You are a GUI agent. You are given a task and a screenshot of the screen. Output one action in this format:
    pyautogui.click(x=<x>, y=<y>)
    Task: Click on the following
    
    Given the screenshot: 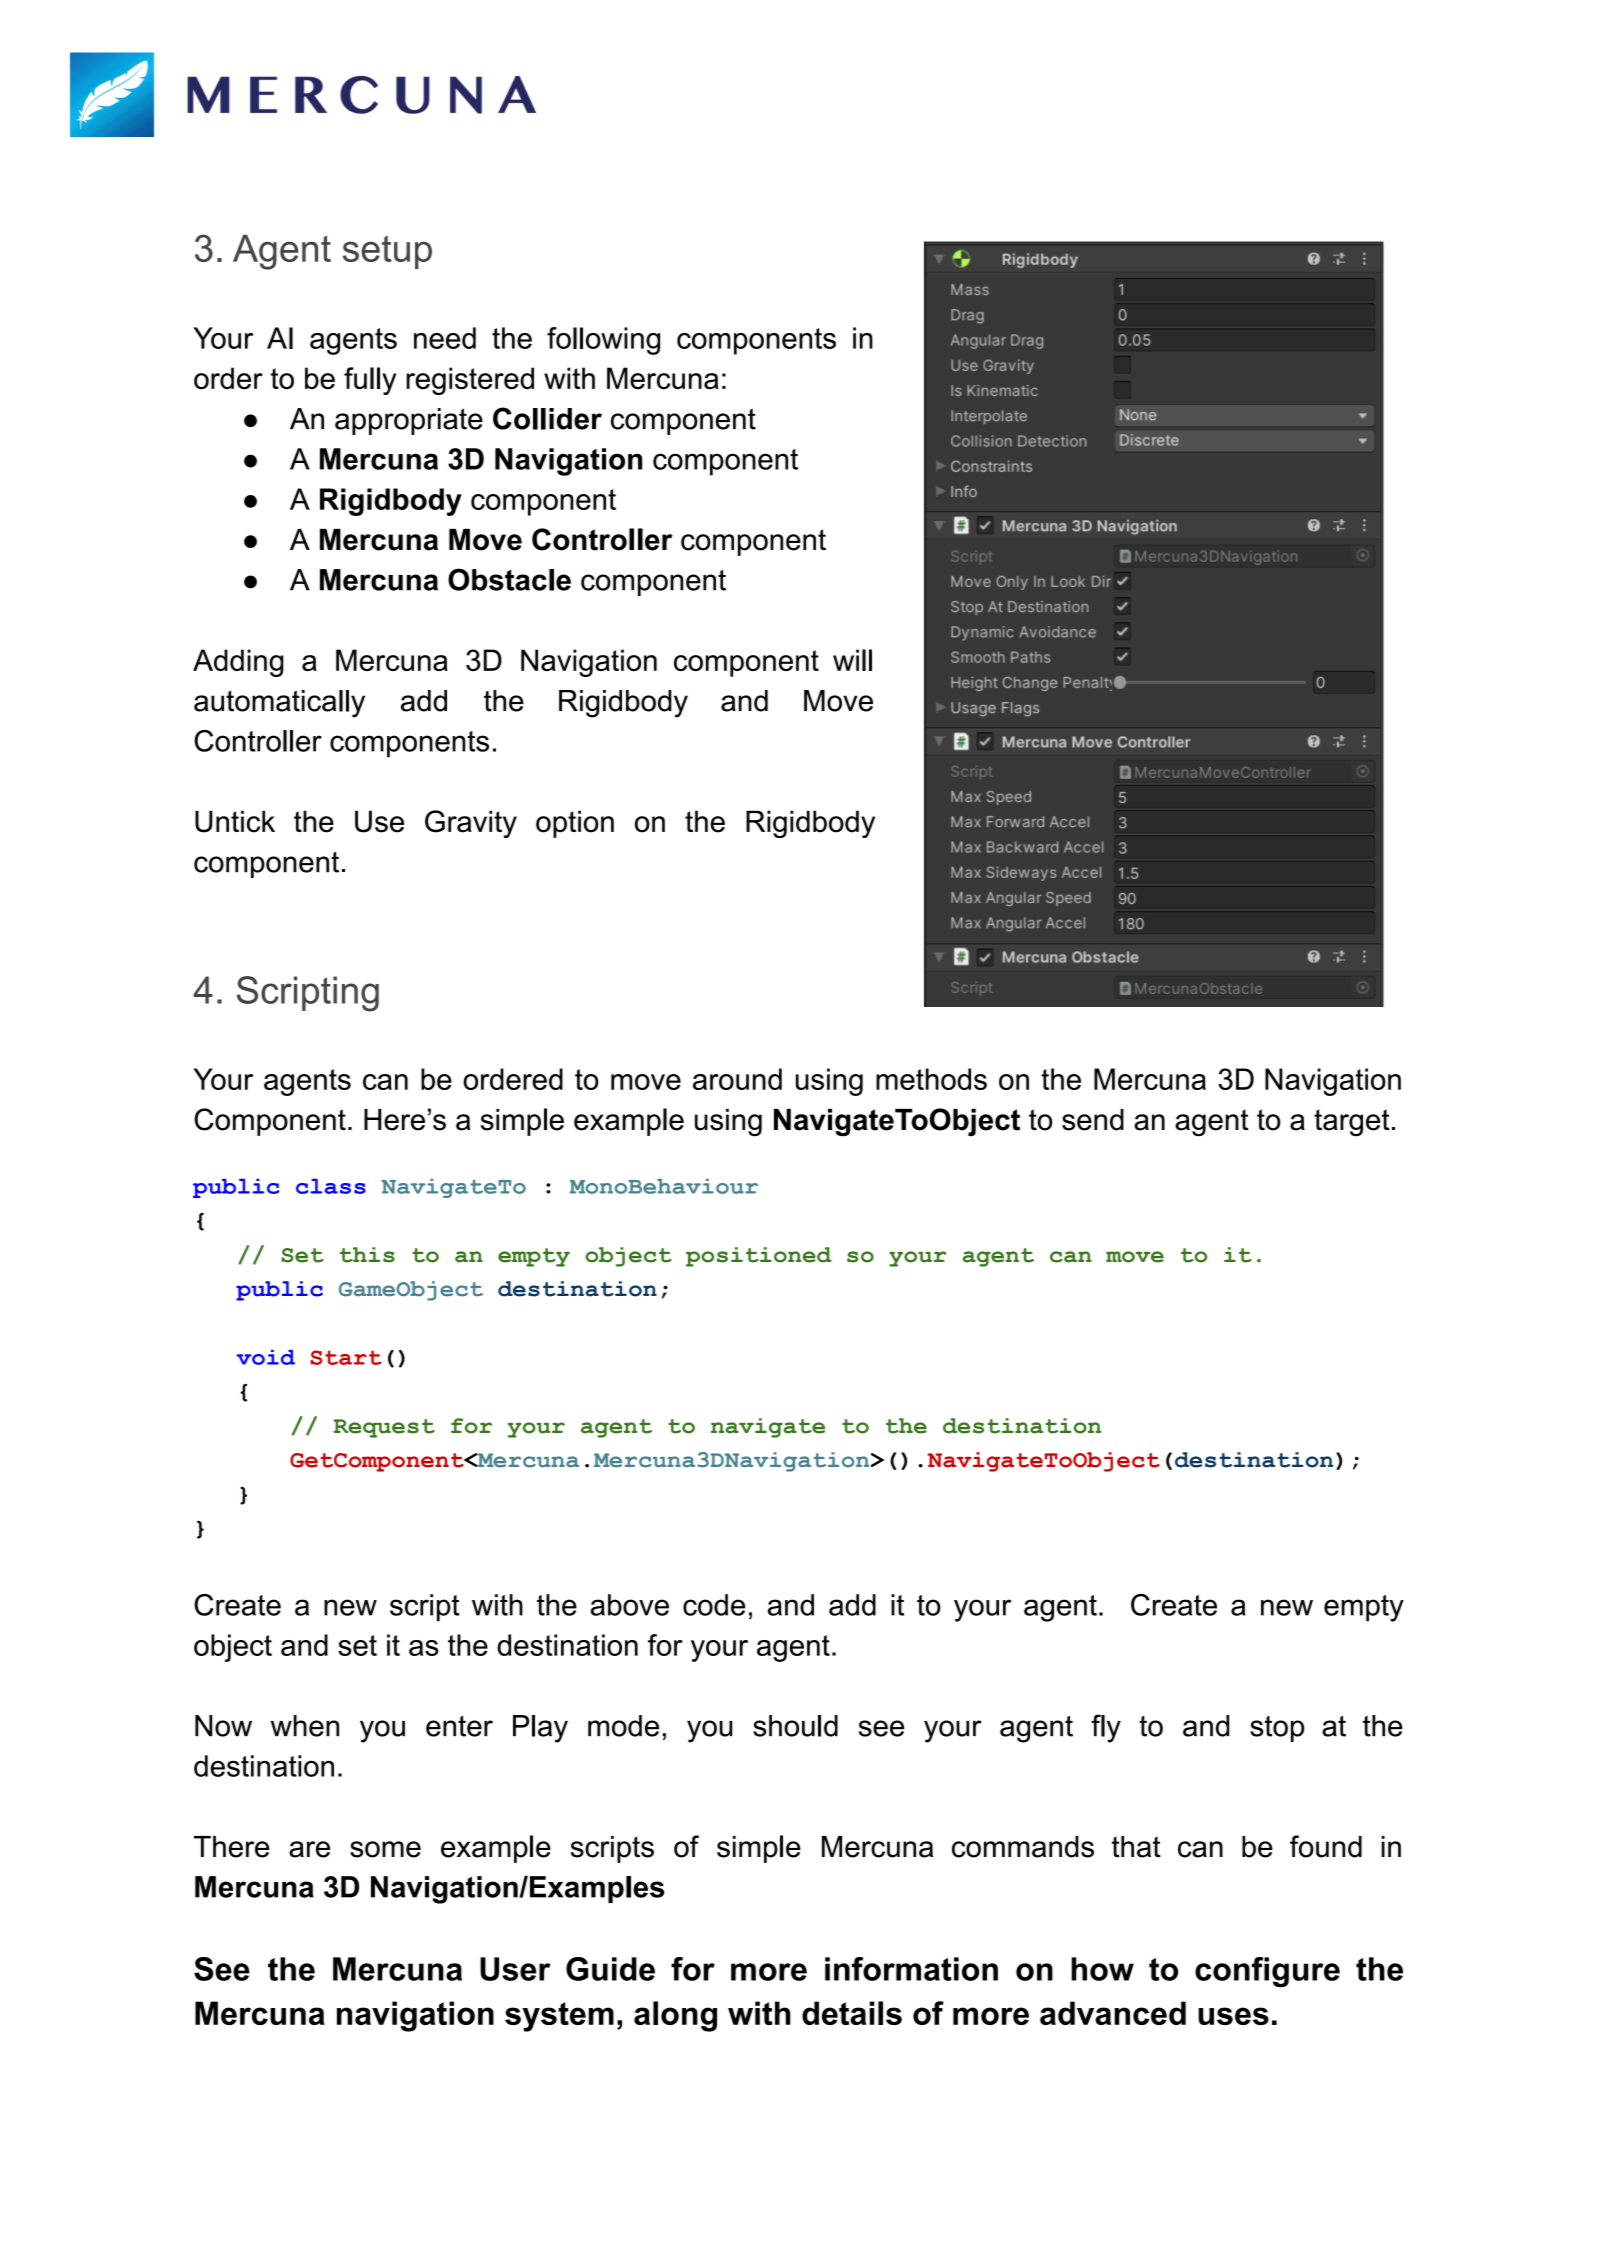 What is the action you would take?
    pyautogui.click(x=603, y=341)
